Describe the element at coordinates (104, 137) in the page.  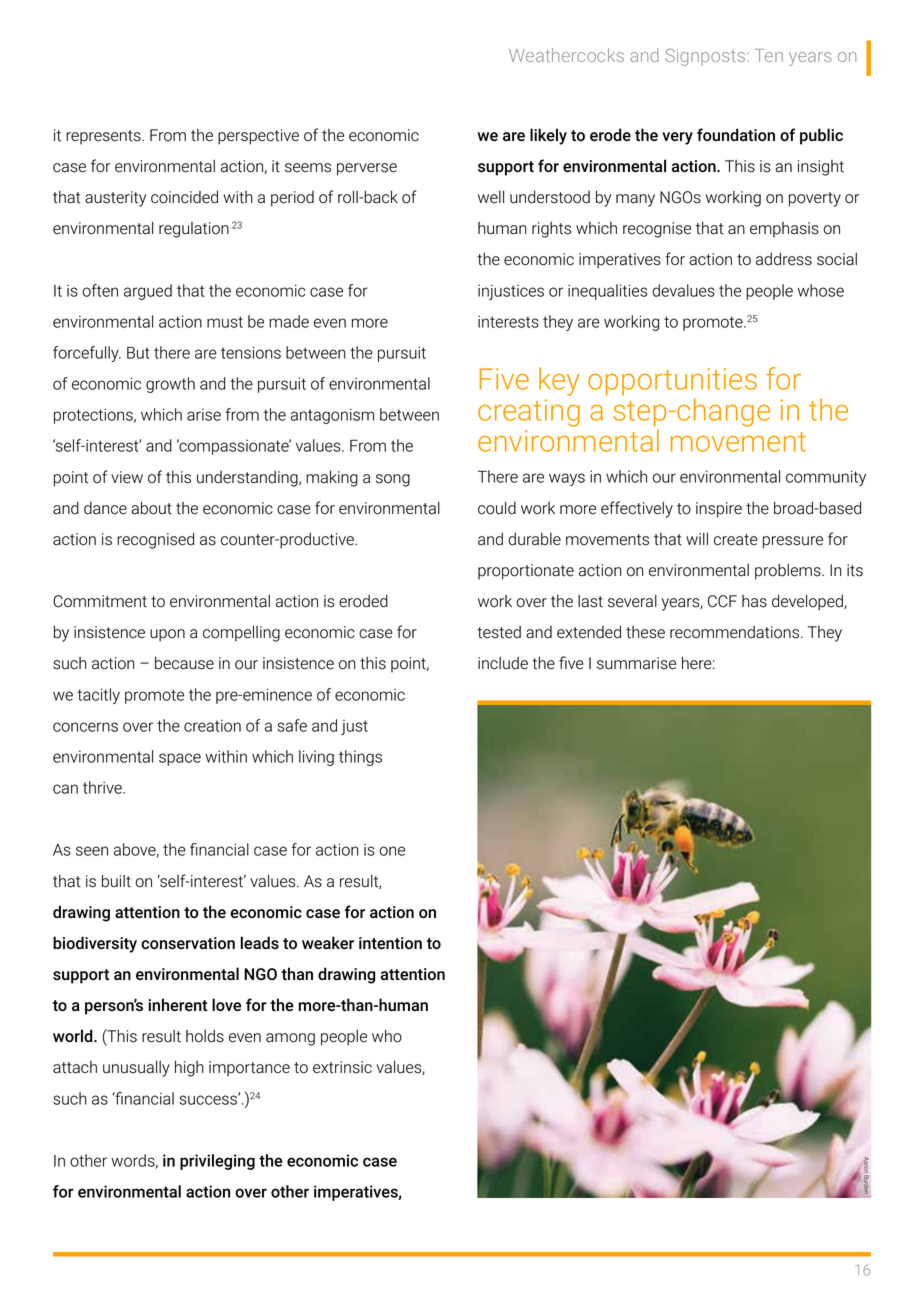
I see `represents` at that location.
